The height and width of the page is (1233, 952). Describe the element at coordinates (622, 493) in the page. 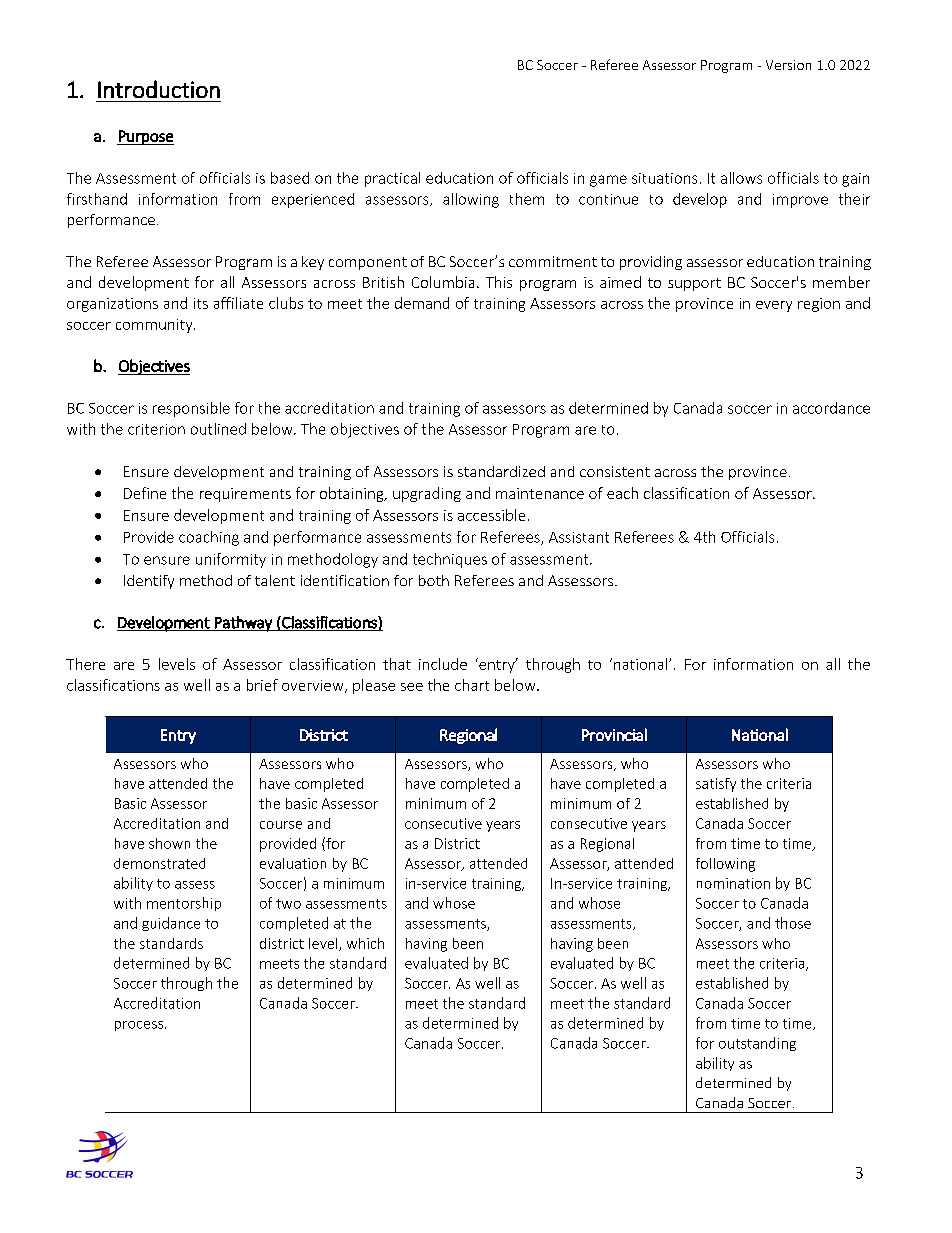

I see `each` at that location.
